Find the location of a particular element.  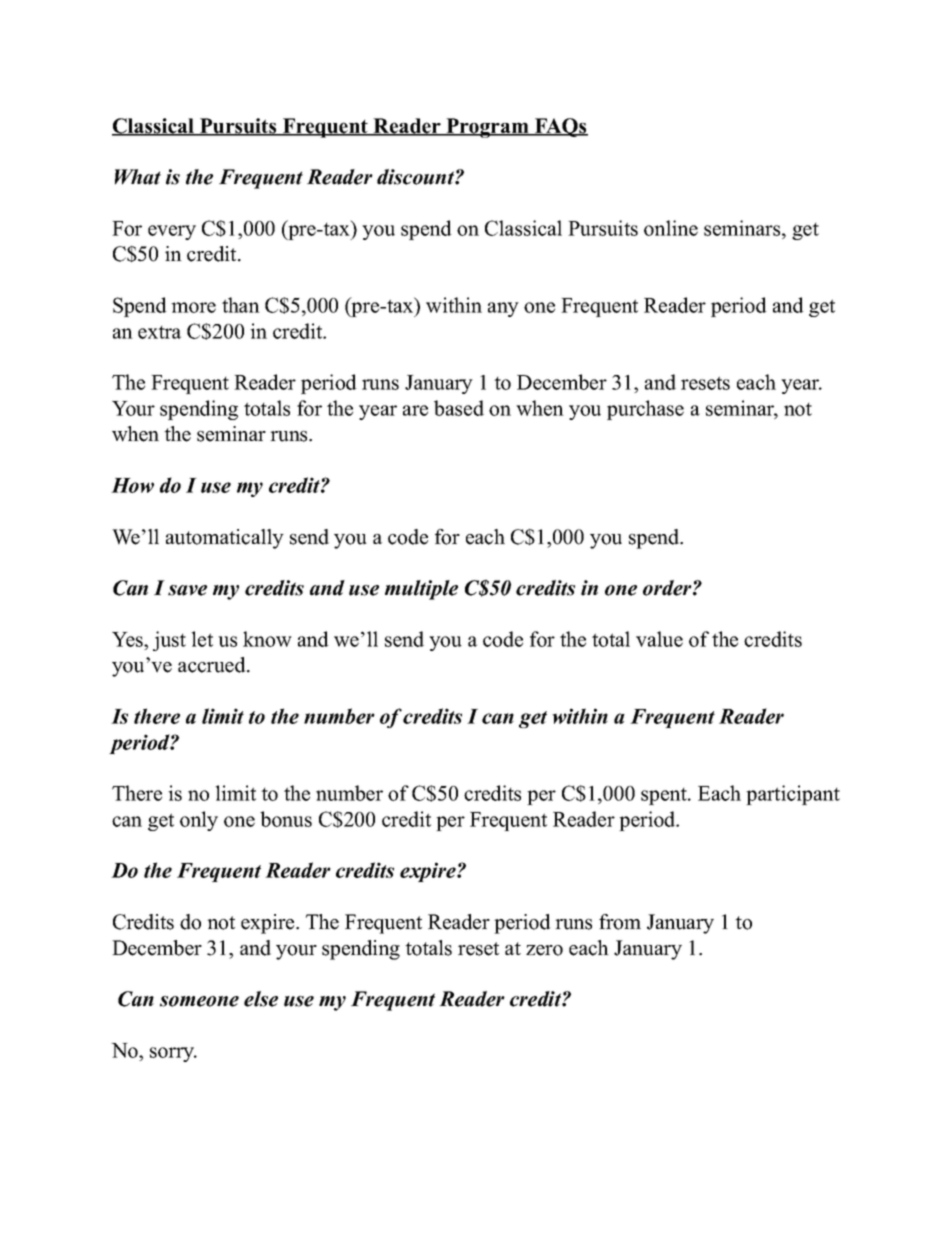

extra is located at coordinates (159, 332).
